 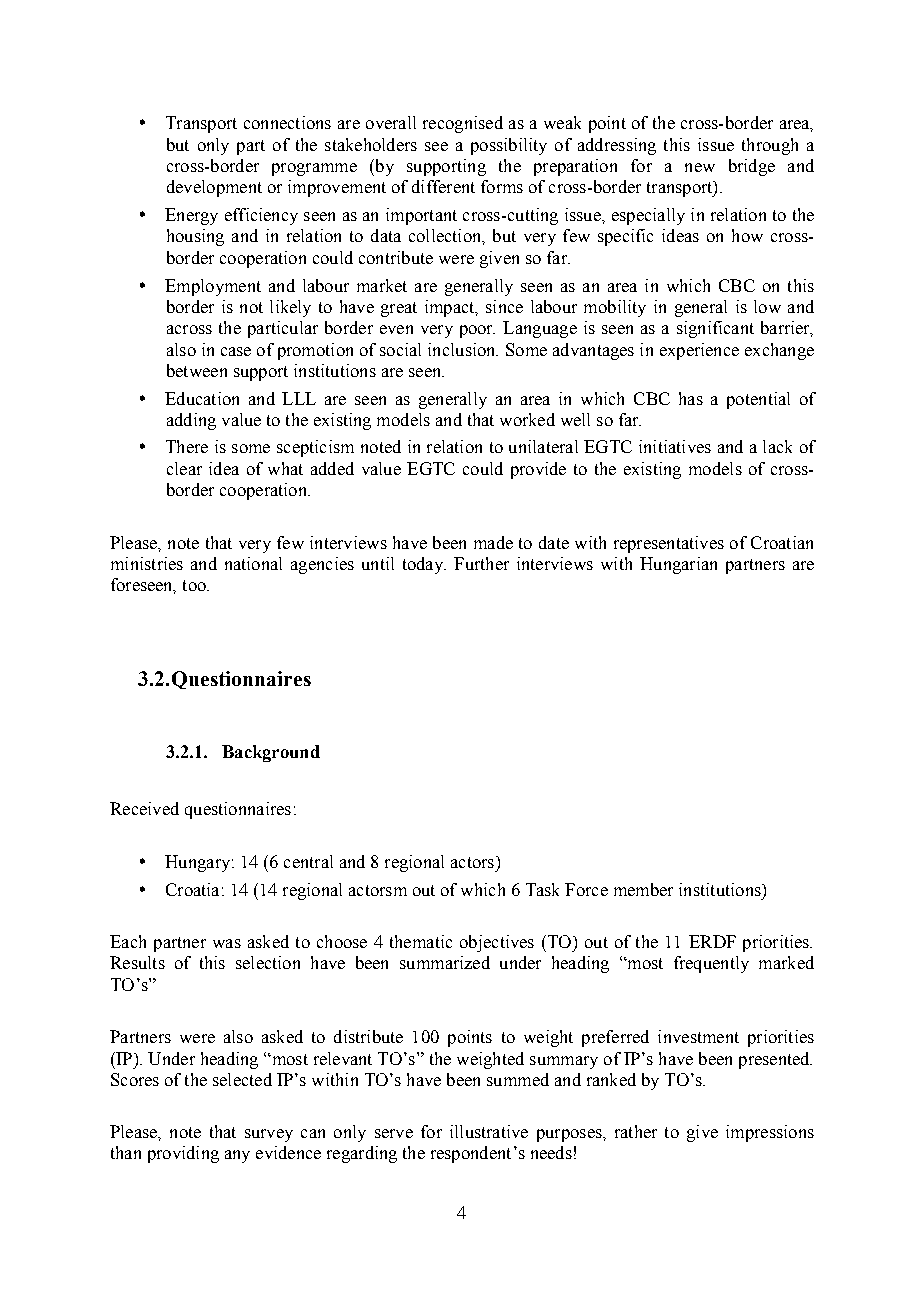 I want to click on illustrative, so click(x=489, y=1131).
